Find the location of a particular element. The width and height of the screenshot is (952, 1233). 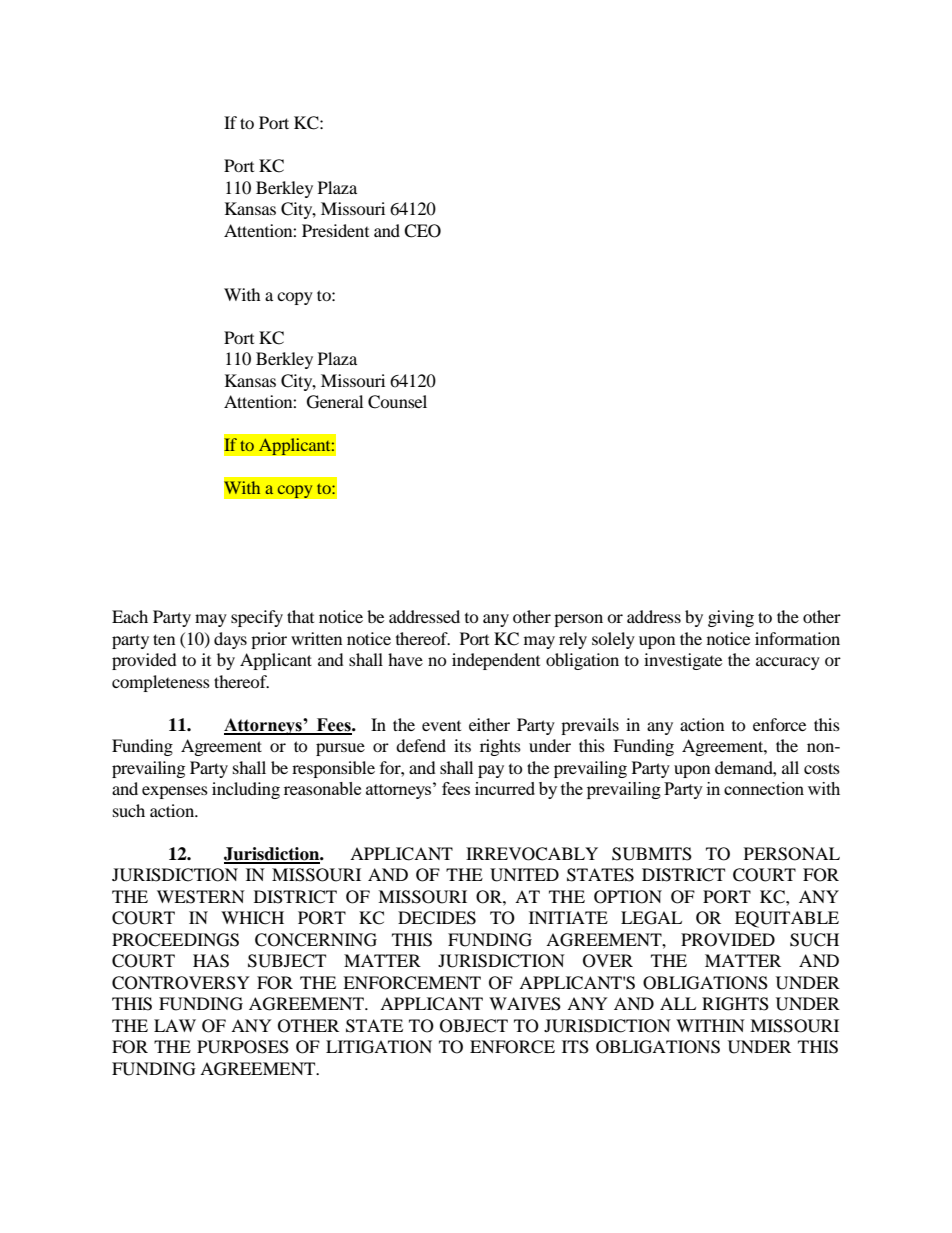

CEO is located at coordinates (422, 231).
